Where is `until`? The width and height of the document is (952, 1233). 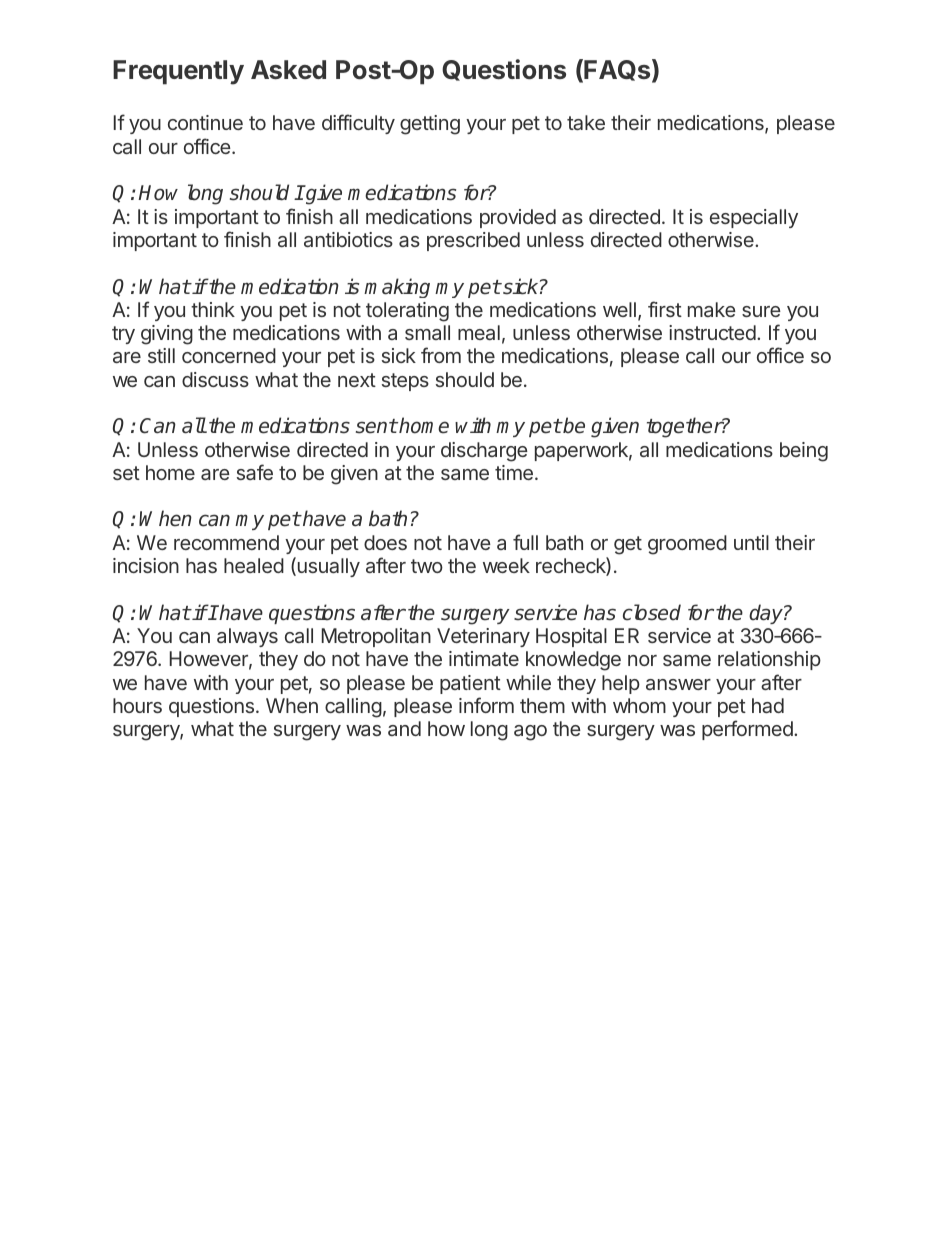
until is located at coordinates (751, 542).
